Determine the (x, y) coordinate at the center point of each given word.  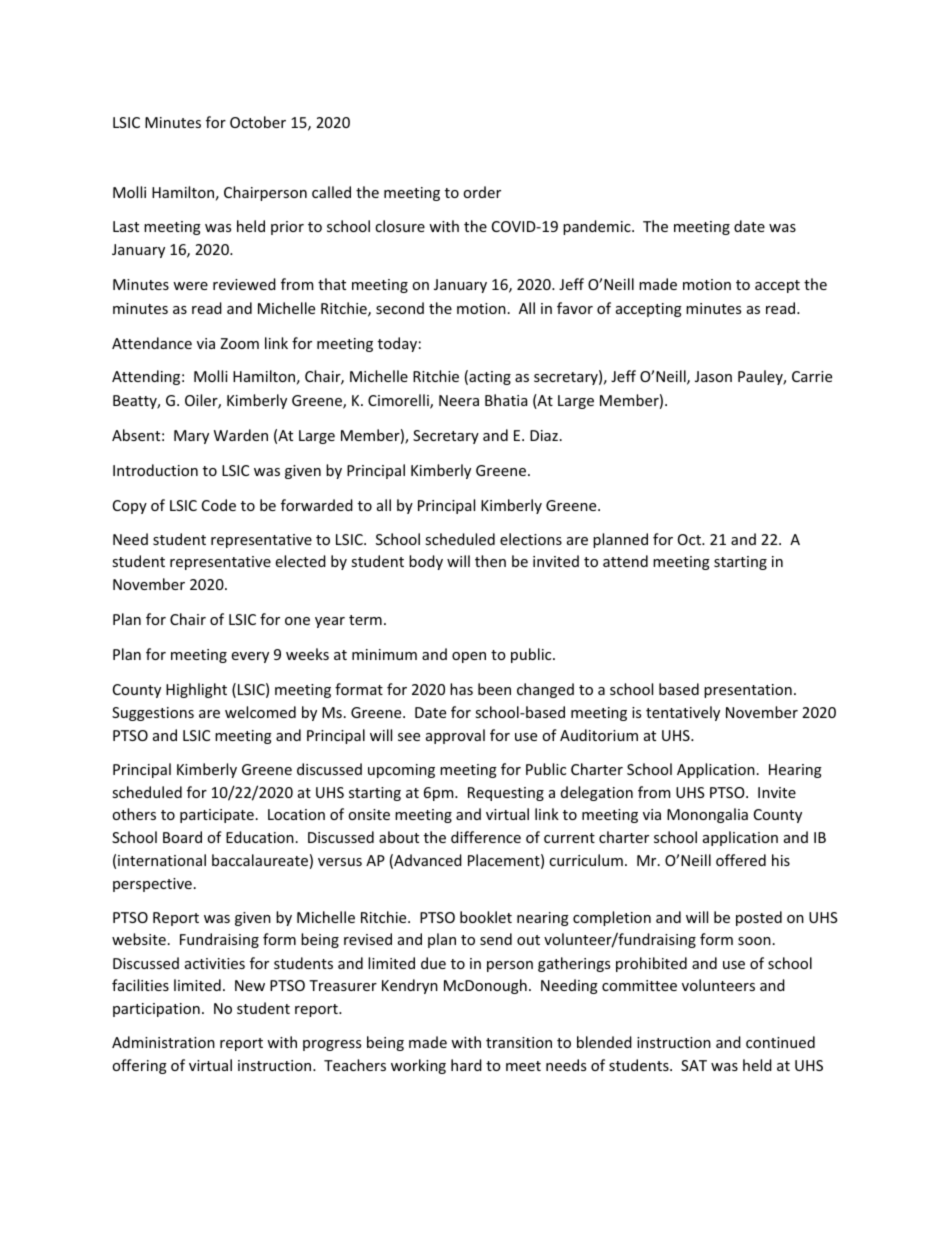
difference (486, 837)
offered (741, 860)
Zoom (239, 343)
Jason (713, 376)
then (490, 561)
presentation (748, 691)
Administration (163, 1042)
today (397, 344)
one (297, 621)
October (258, 122)
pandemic (598, 227)
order (482, 192)
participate (217, 816)
